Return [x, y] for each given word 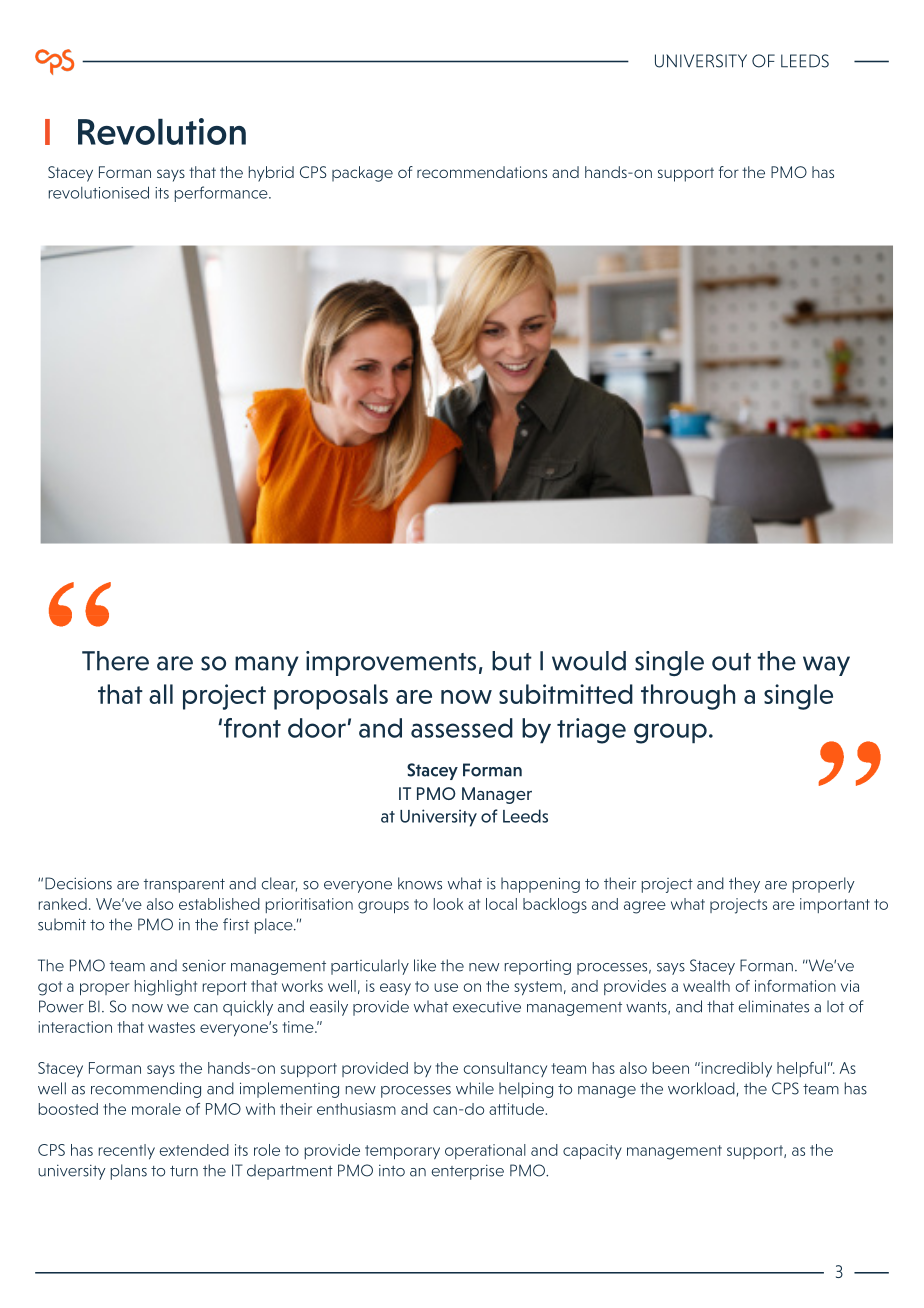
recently [127, 1152]
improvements [391, 663]
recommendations [482, 172]
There [115, 661]
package [362, 174]
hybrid [271, 174]
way [826, 666]
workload [701, 1088]
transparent [184, 886]
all [161, 694]
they [744, 885]
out [731, 662]
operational [485, 1151]
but [512, 661]
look [448, 904]
